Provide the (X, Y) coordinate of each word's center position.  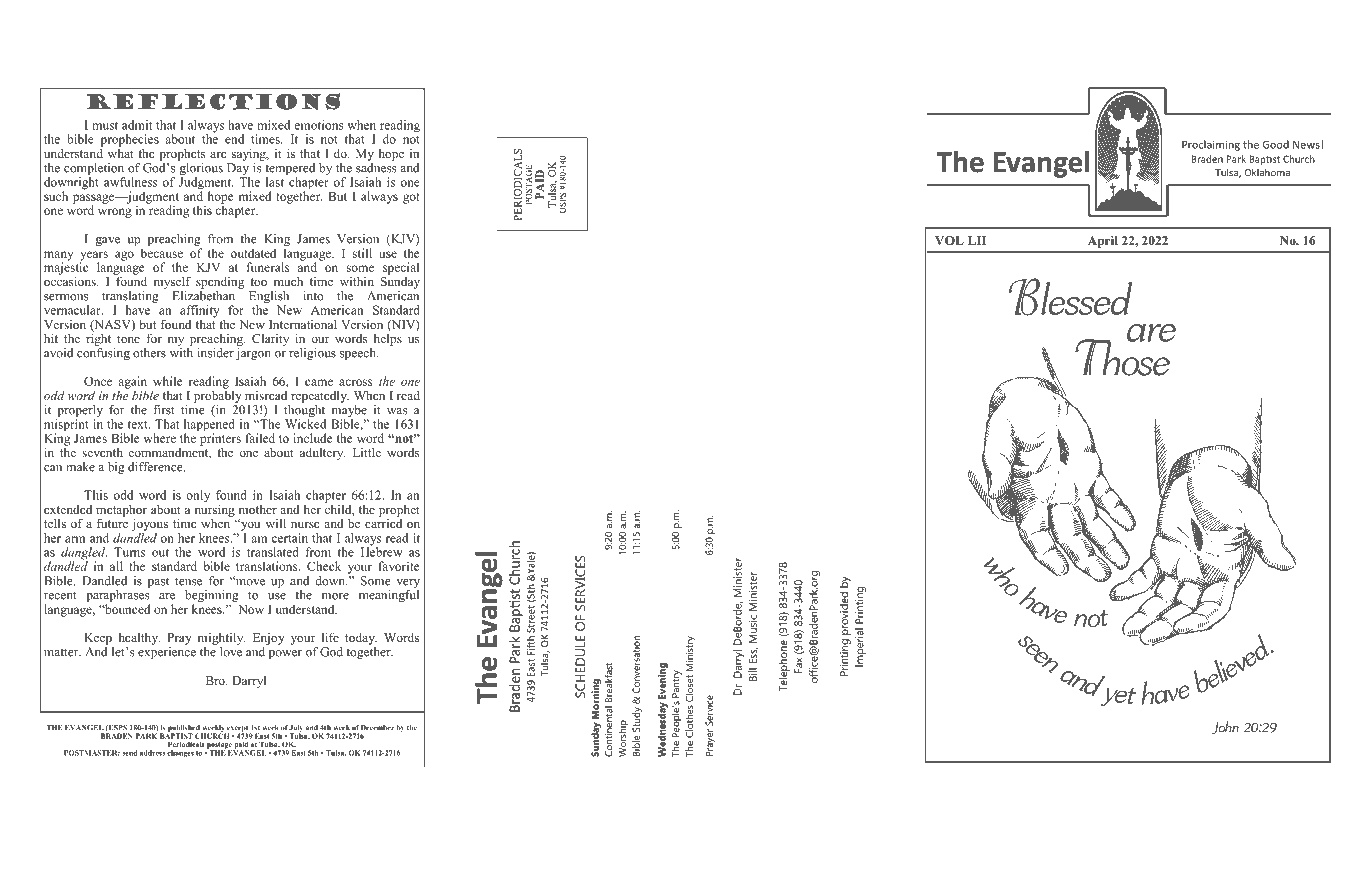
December (377, 728)
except (237, 729)
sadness (376, 166)
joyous (150, 524)
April (1103, 242)
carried (383, 522)
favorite (399, 566)
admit (137, 125)
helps (388, 338)
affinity (200, 311)
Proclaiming (1211, 145)
